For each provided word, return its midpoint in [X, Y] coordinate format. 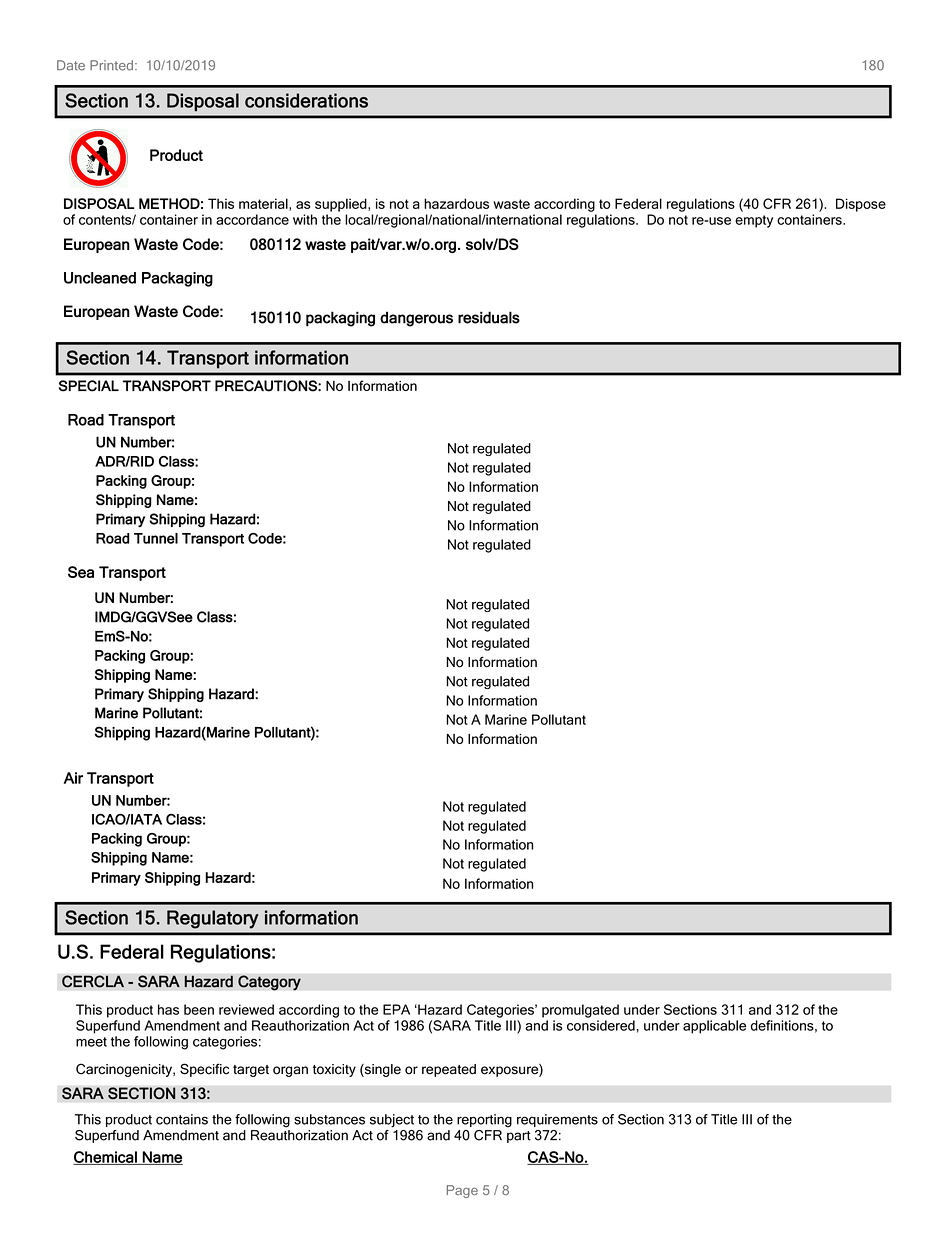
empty [754, 221]
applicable [714, 1027]
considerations [306, 100]
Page [462, 1191]
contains [182, 1119]
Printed [111, 65]
